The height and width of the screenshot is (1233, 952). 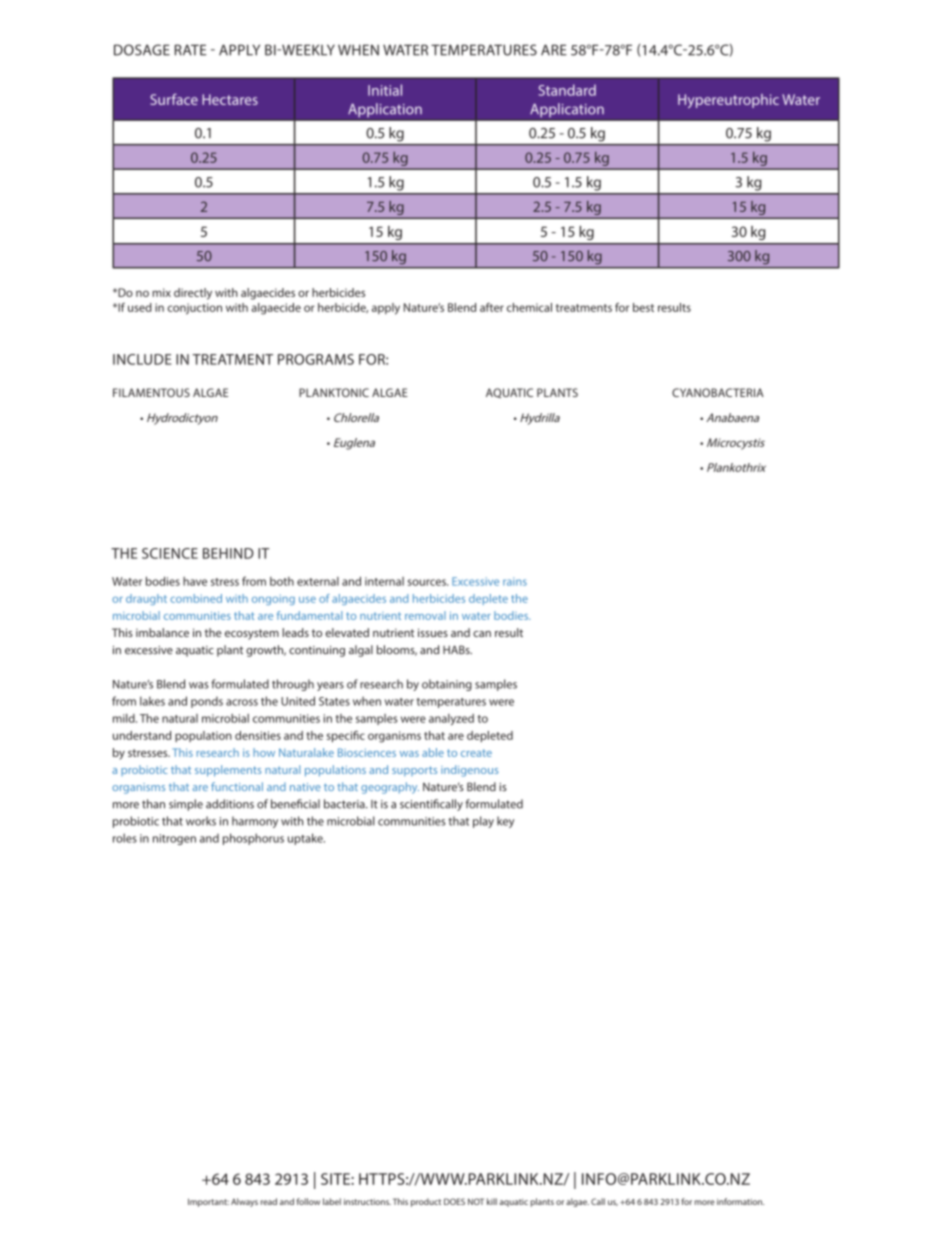 What do you see at coordinates (244, 1202) in the screenshot?
I see `Always` at bounding box center [244, 1202].
